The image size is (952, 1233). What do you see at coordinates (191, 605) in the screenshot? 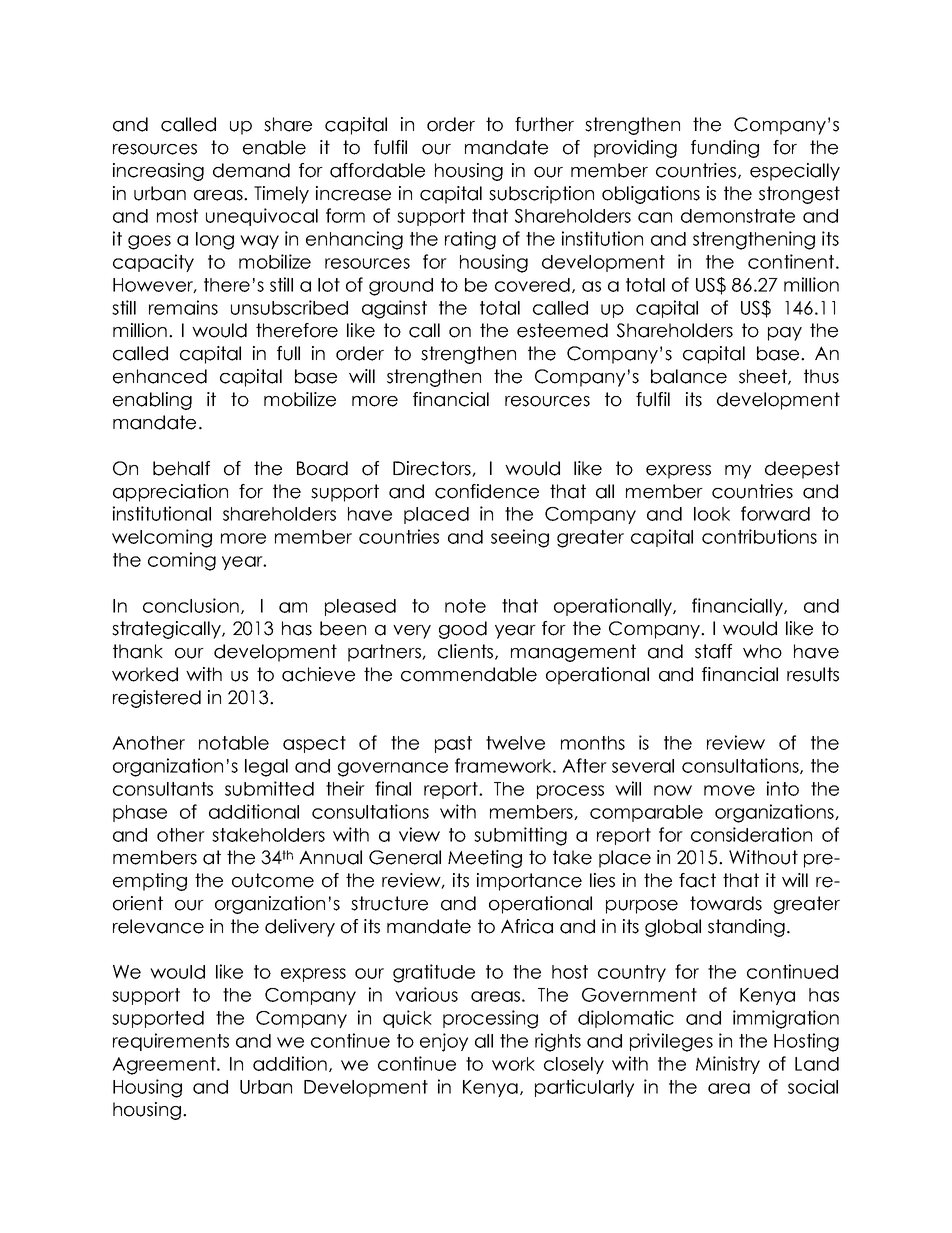
I see `conclusion` at bounding box center [191, 605].
